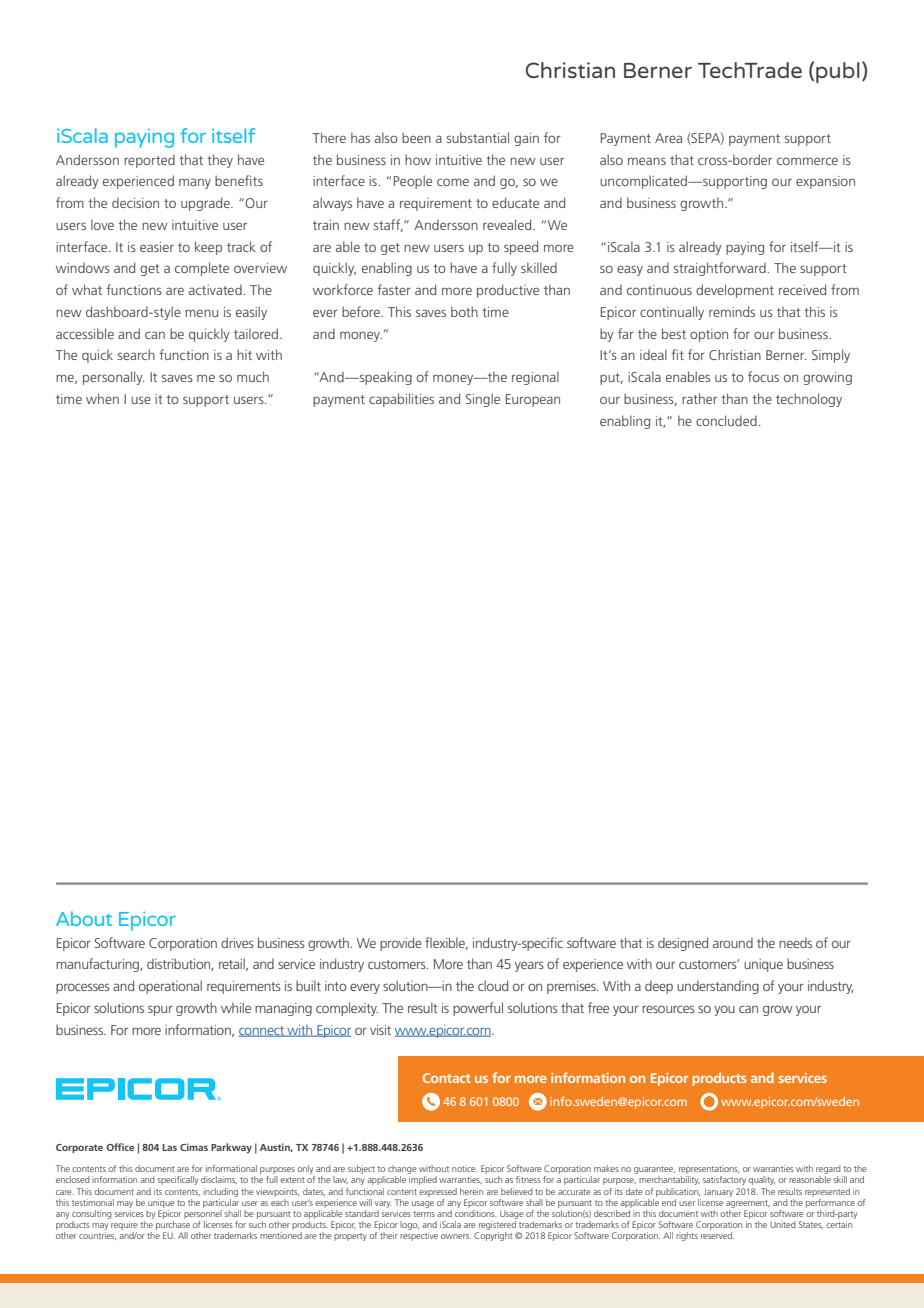  What do you see at coordinates (149, 161) in the page?
I see `reported` at bounding box center [149, 161].
